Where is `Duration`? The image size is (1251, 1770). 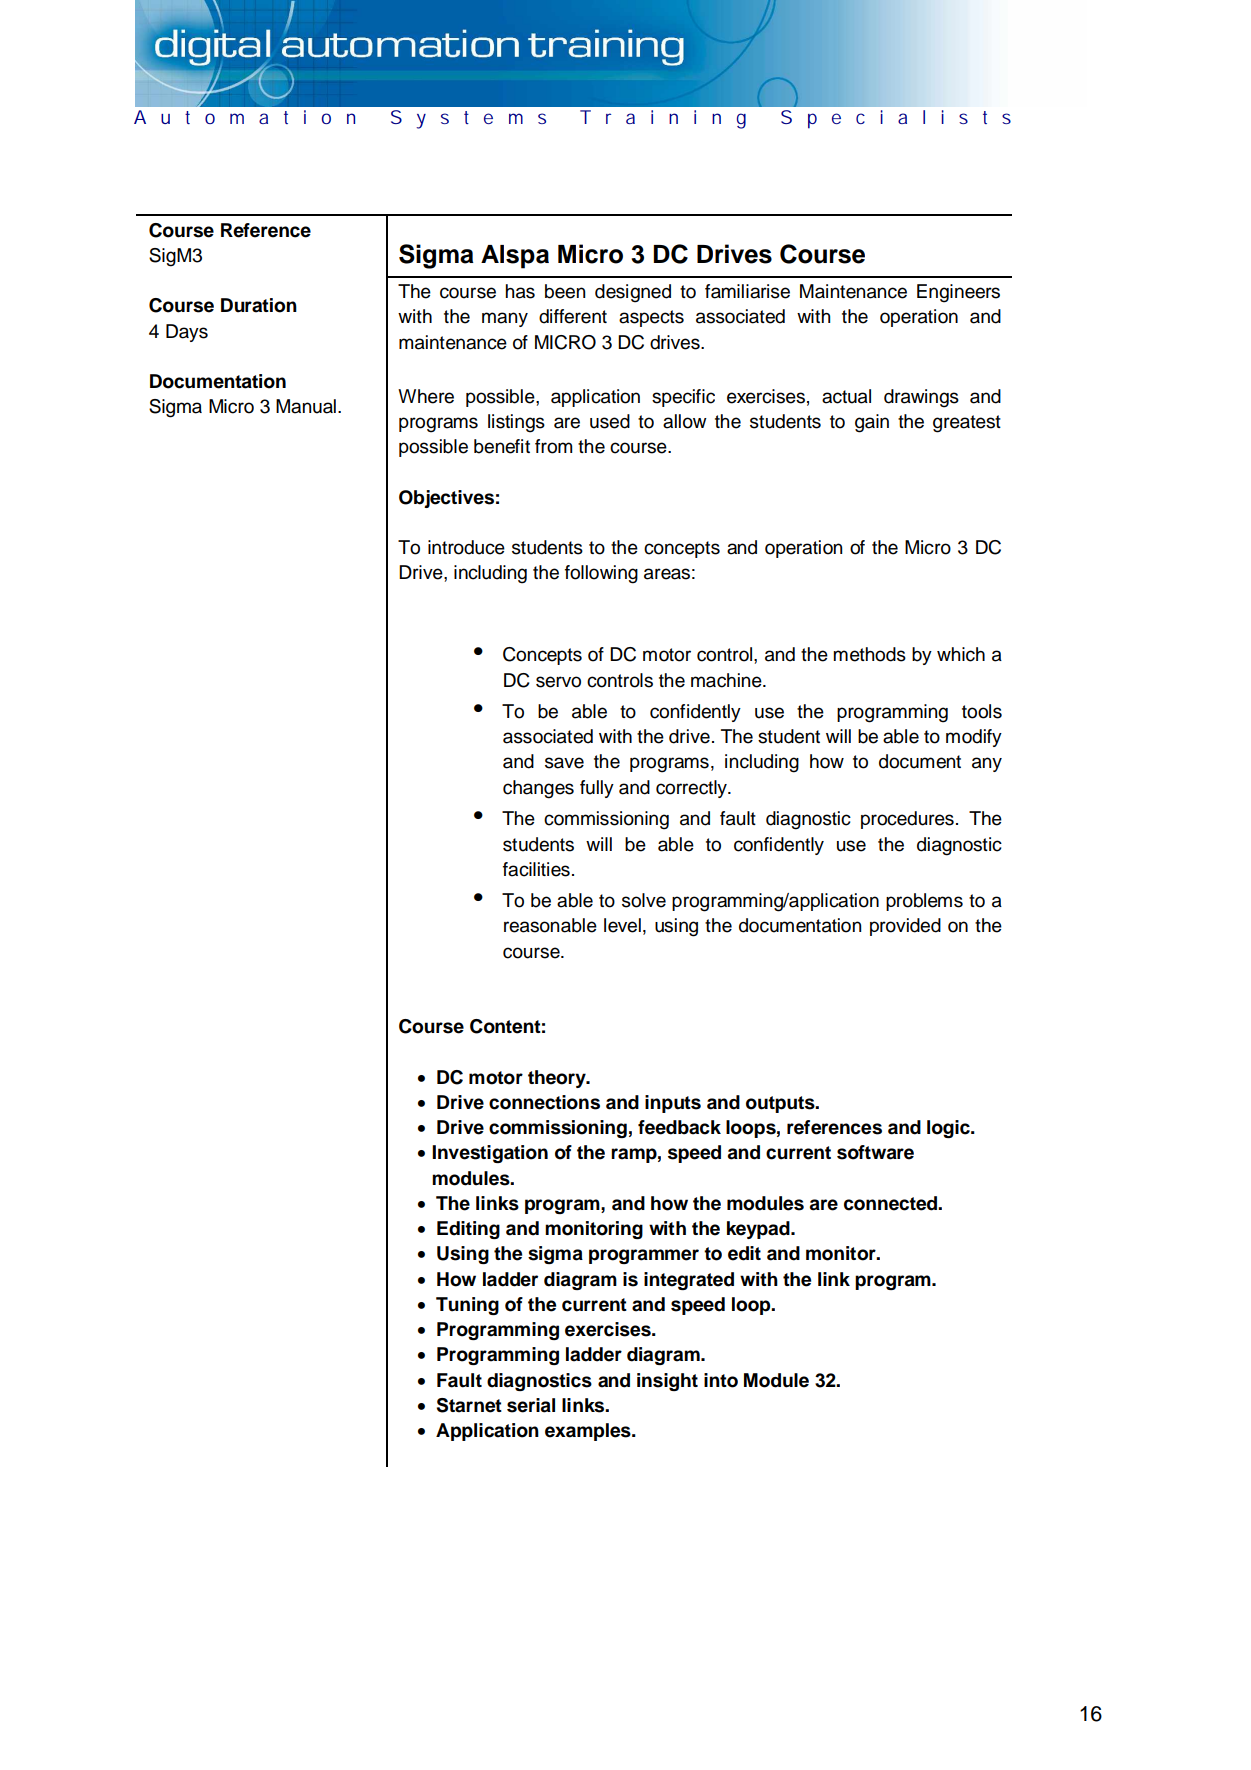 Duration is located at coordinates (259, 305).
